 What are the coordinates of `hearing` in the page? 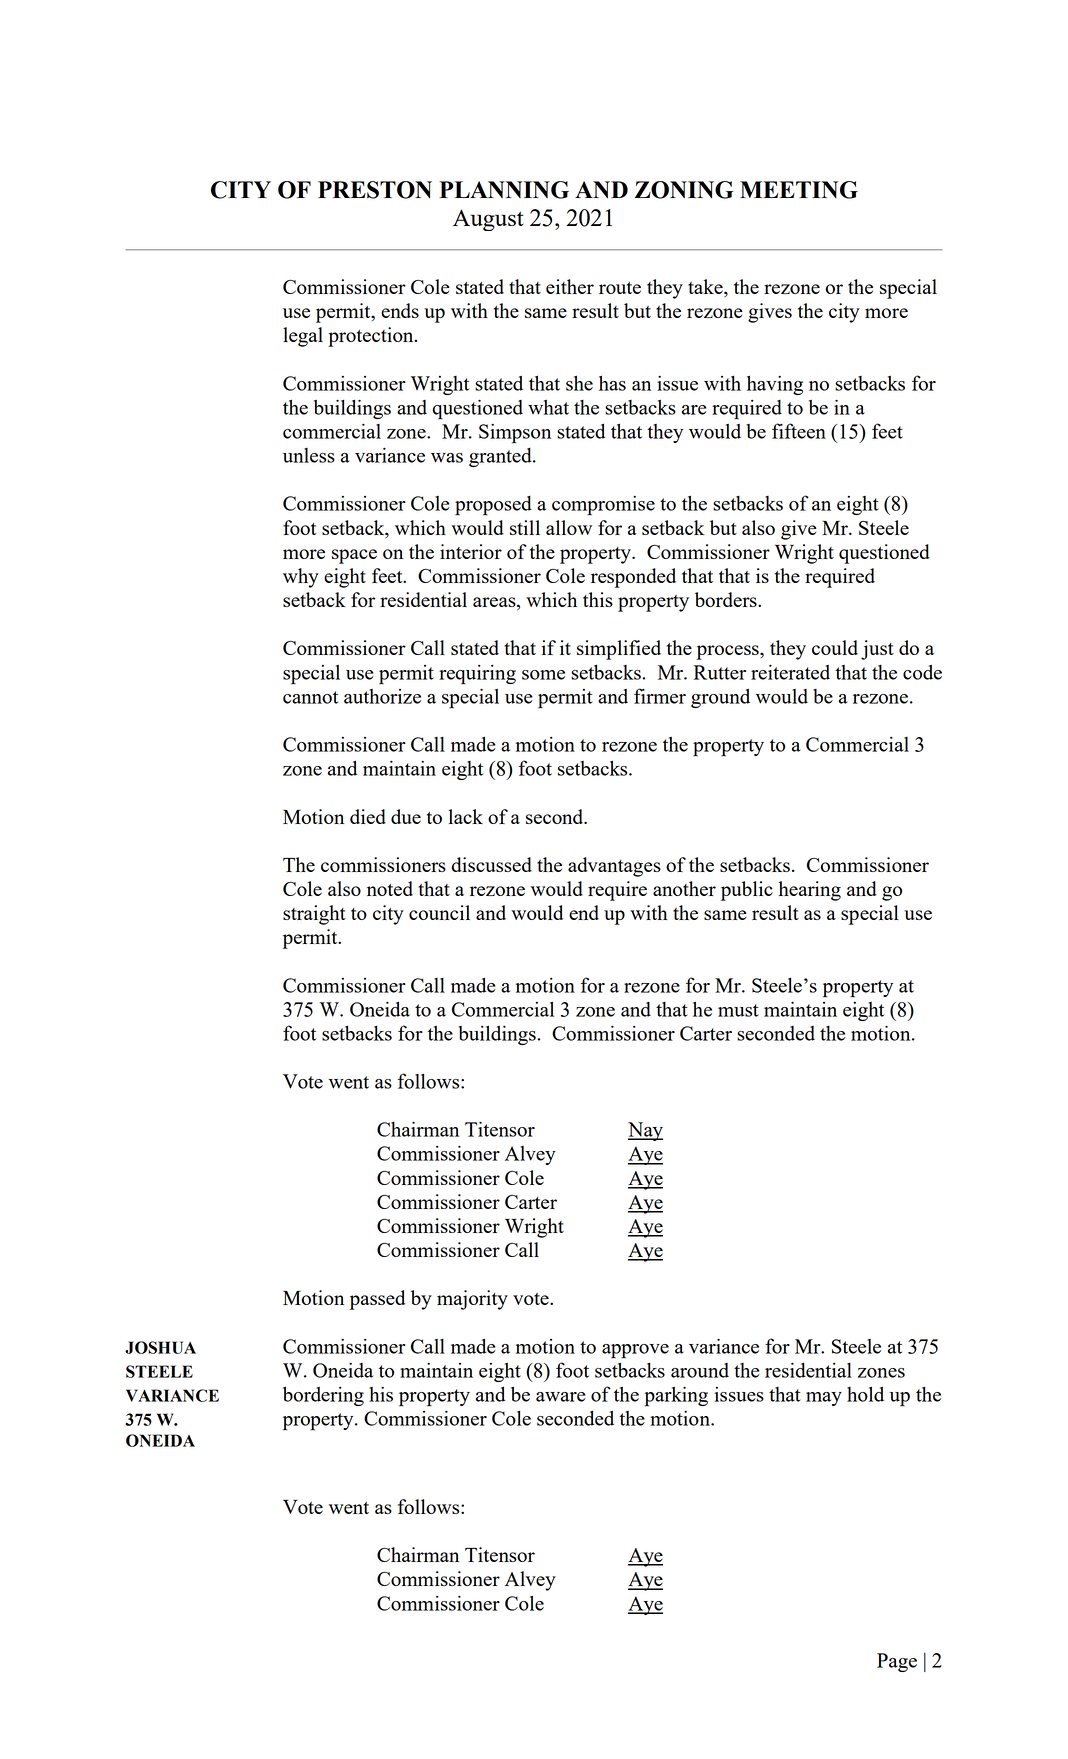 It's located at (810, 891).
